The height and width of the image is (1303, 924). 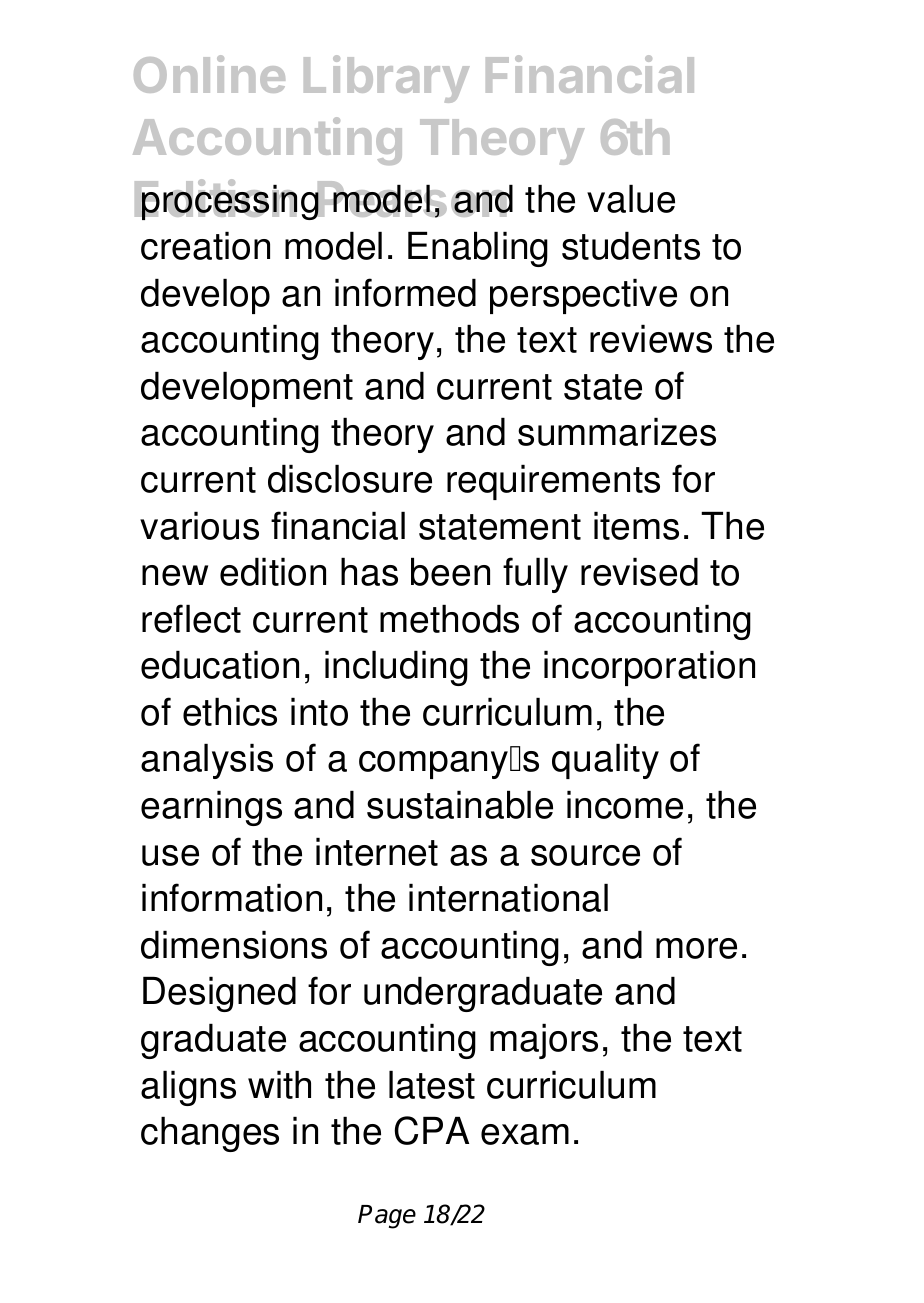 I want to click on changes, so click(x=210, y=1134).
